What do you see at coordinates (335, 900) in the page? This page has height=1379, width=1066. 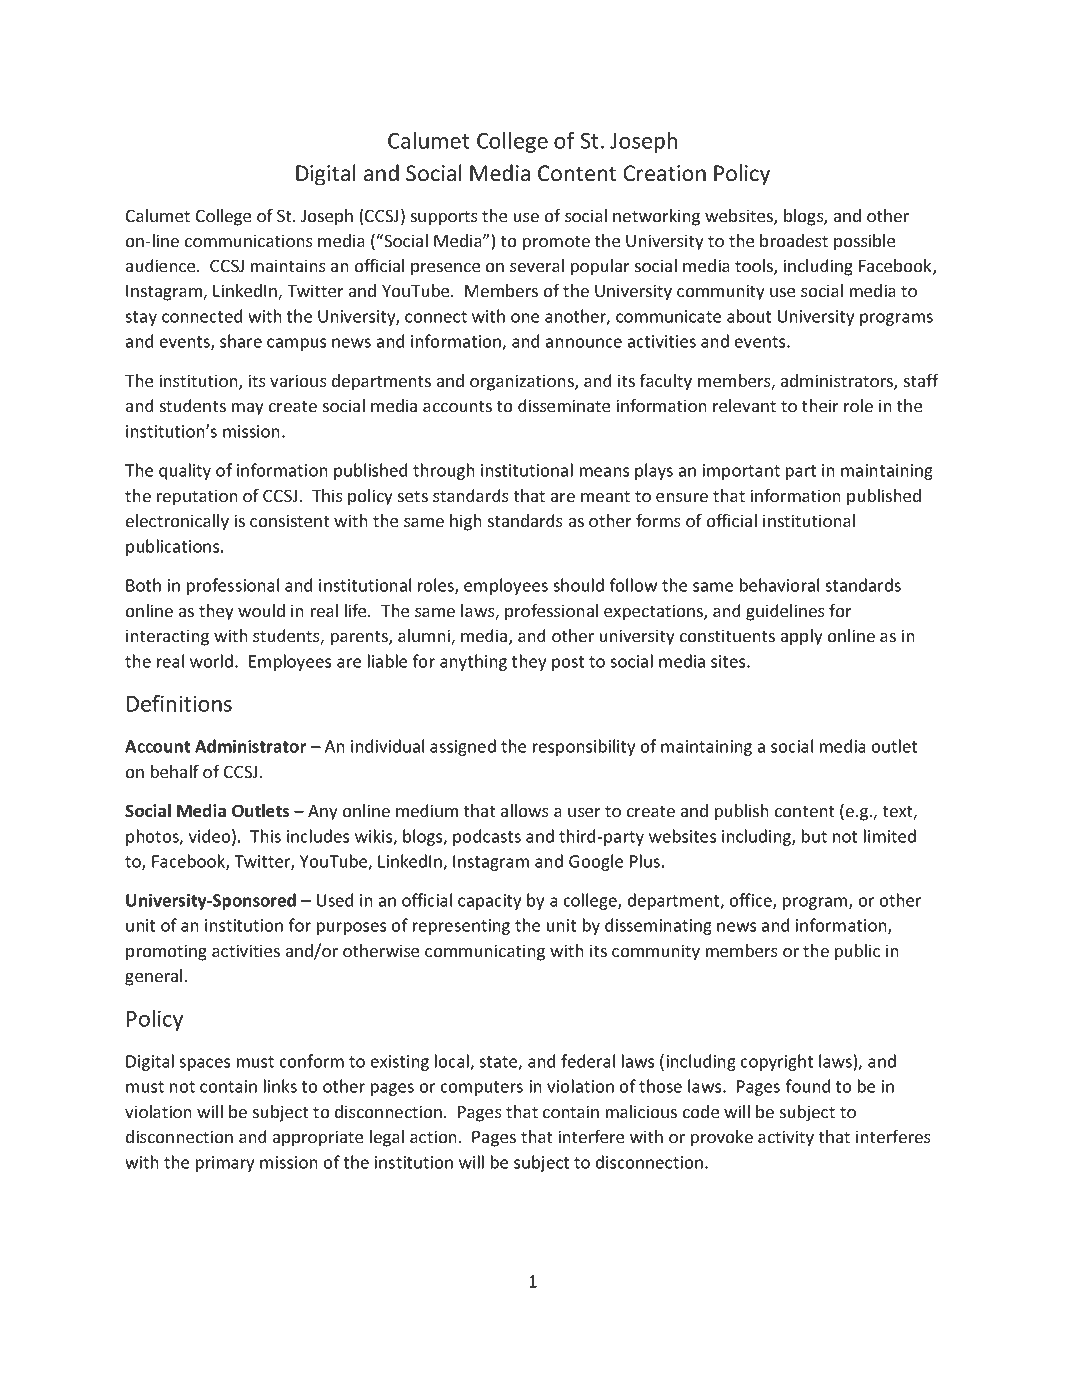 I see `Used` at bounding box center [335, 900].
